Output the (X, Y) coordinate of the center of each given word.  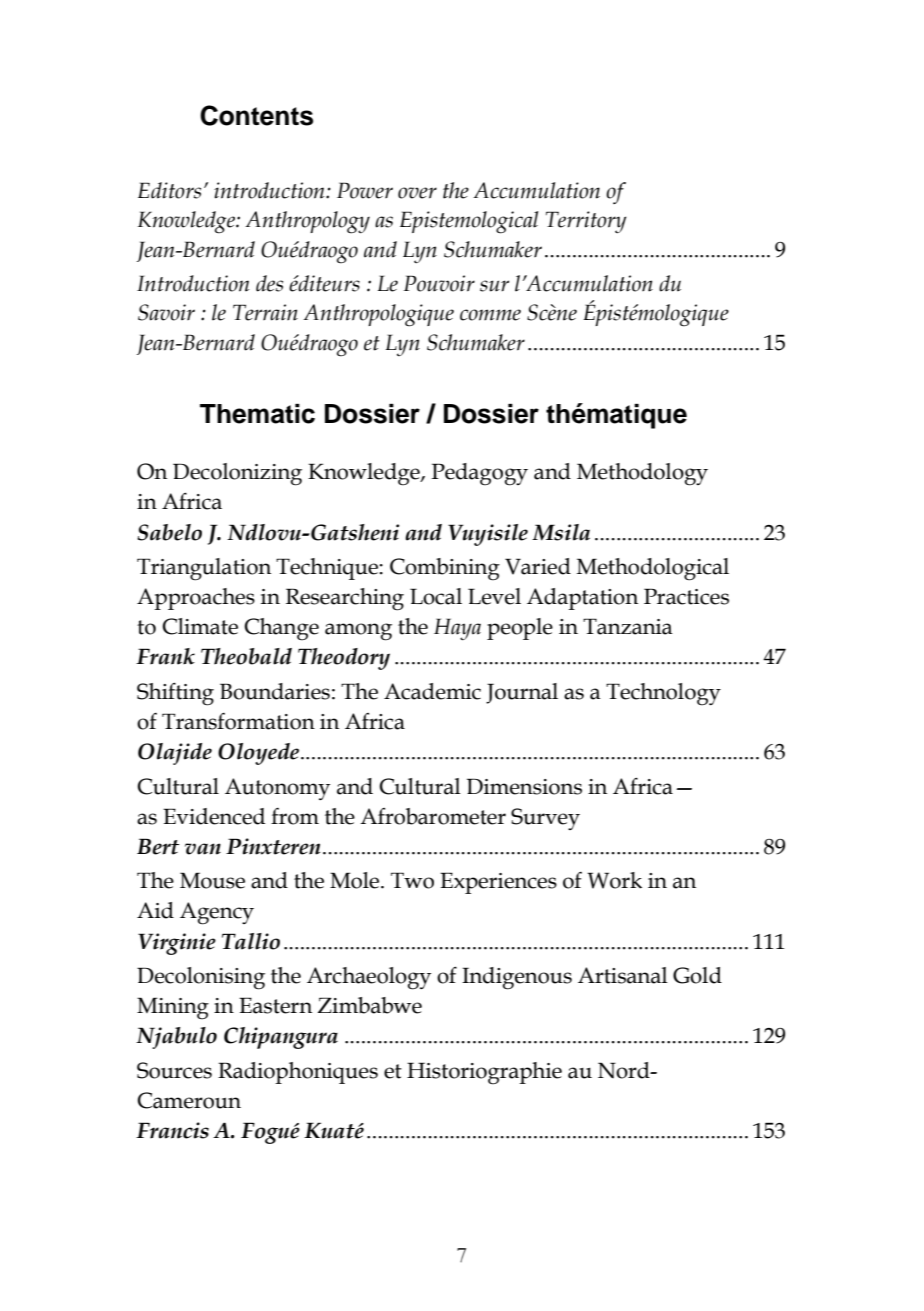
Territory (586, 222)
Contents (256, 115)
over (417, 193)
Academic (432, 691)
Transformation (238, 721)
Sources (174, 1070)
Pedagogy (479, 474)
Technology (663, 694)
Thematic (257, 414)
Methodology (642, 474)
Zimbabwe (369, 1005)
